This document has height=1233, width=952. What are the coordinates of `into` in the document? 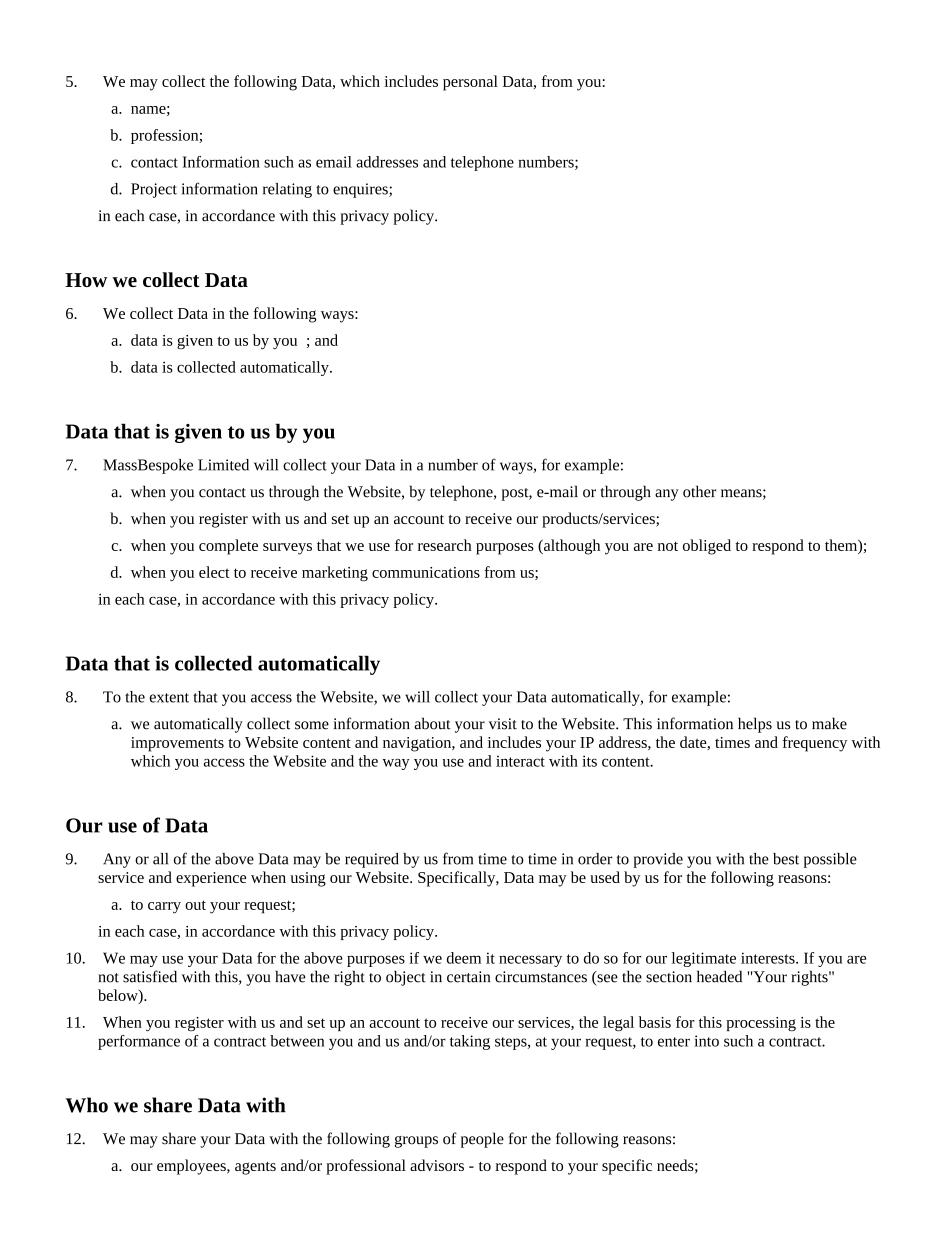 It's located at (706, 1041).
